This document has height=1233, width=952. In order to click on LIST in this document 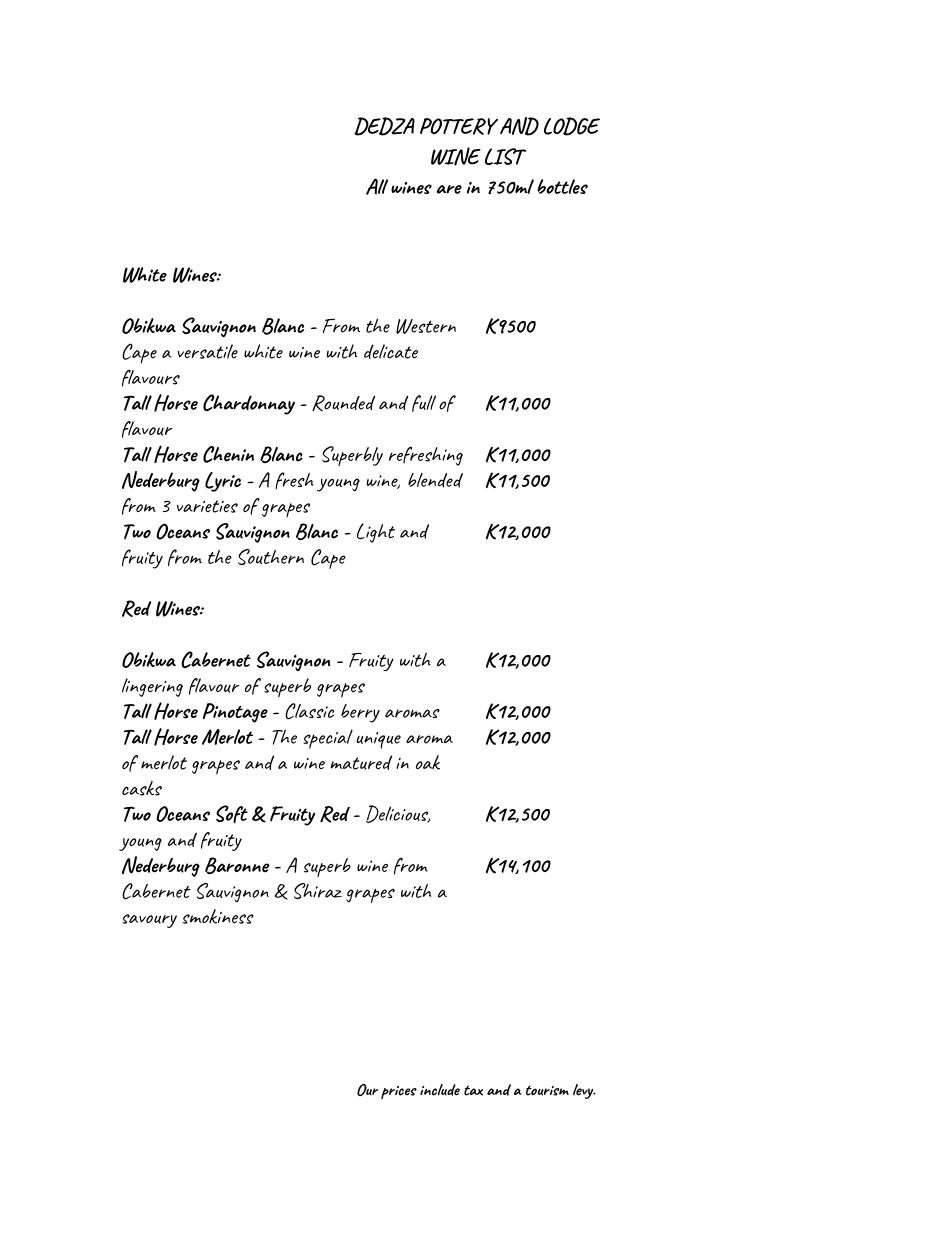, I will do `click(505, 156)`.
